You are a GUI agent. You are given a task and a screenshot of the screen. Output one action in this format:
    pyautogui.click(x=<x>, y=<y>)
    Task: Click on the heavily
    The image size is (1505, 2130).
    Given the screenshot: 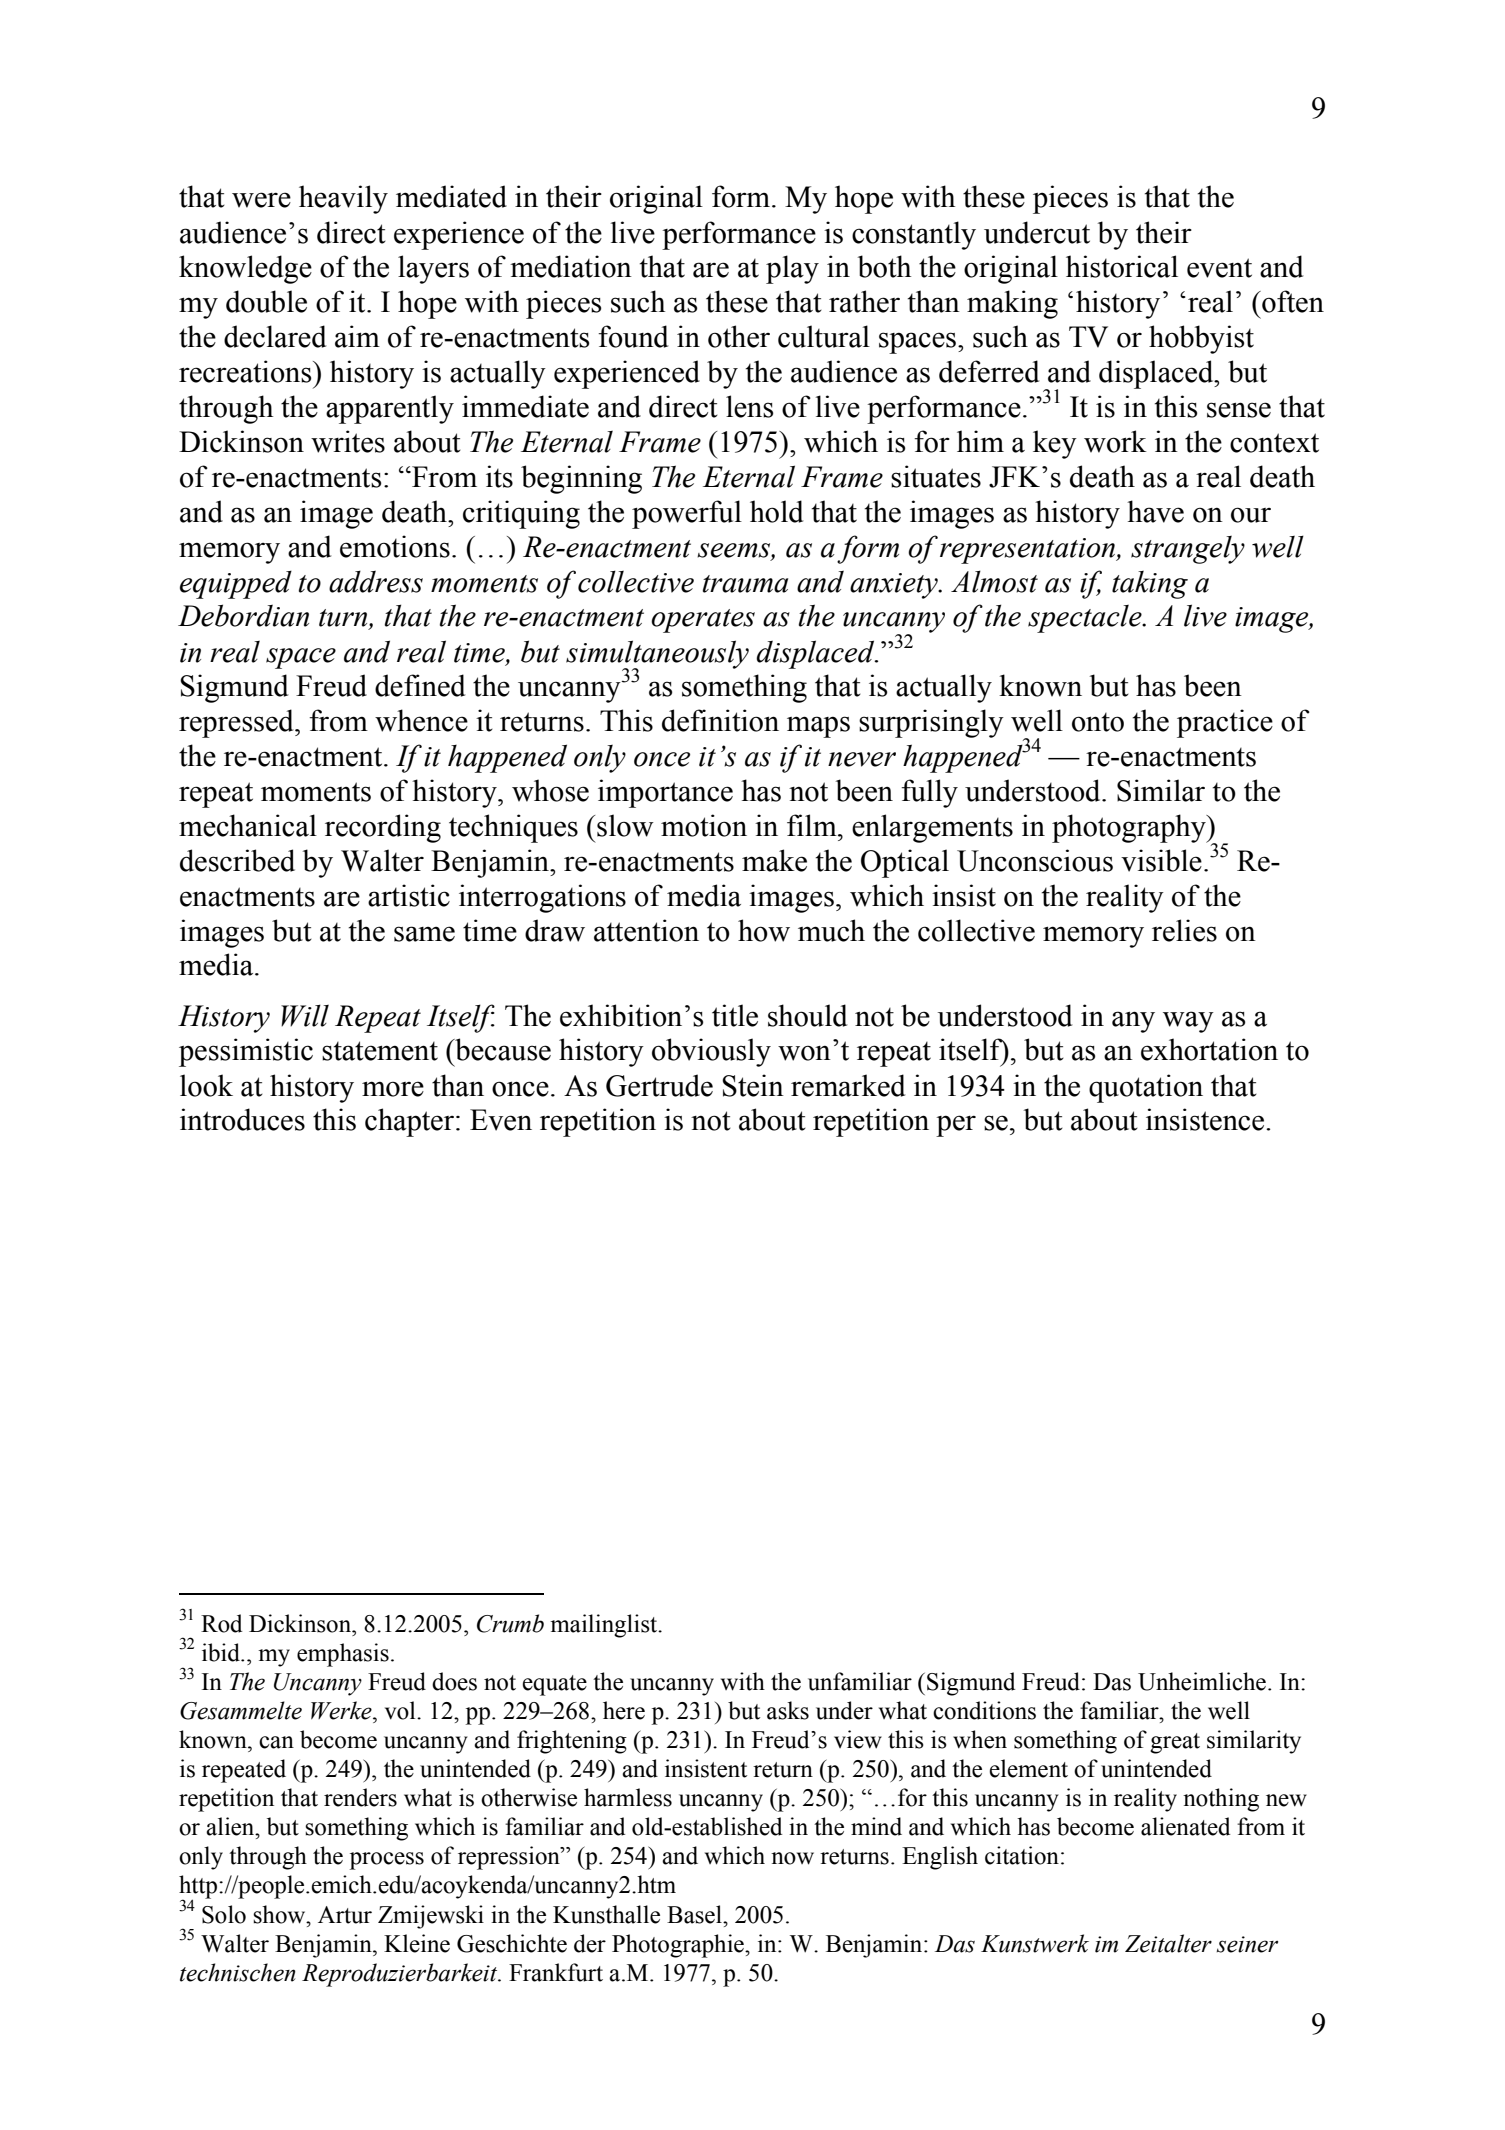 What is the action you would take?
    pyautogui.click(x=343, y=199)
